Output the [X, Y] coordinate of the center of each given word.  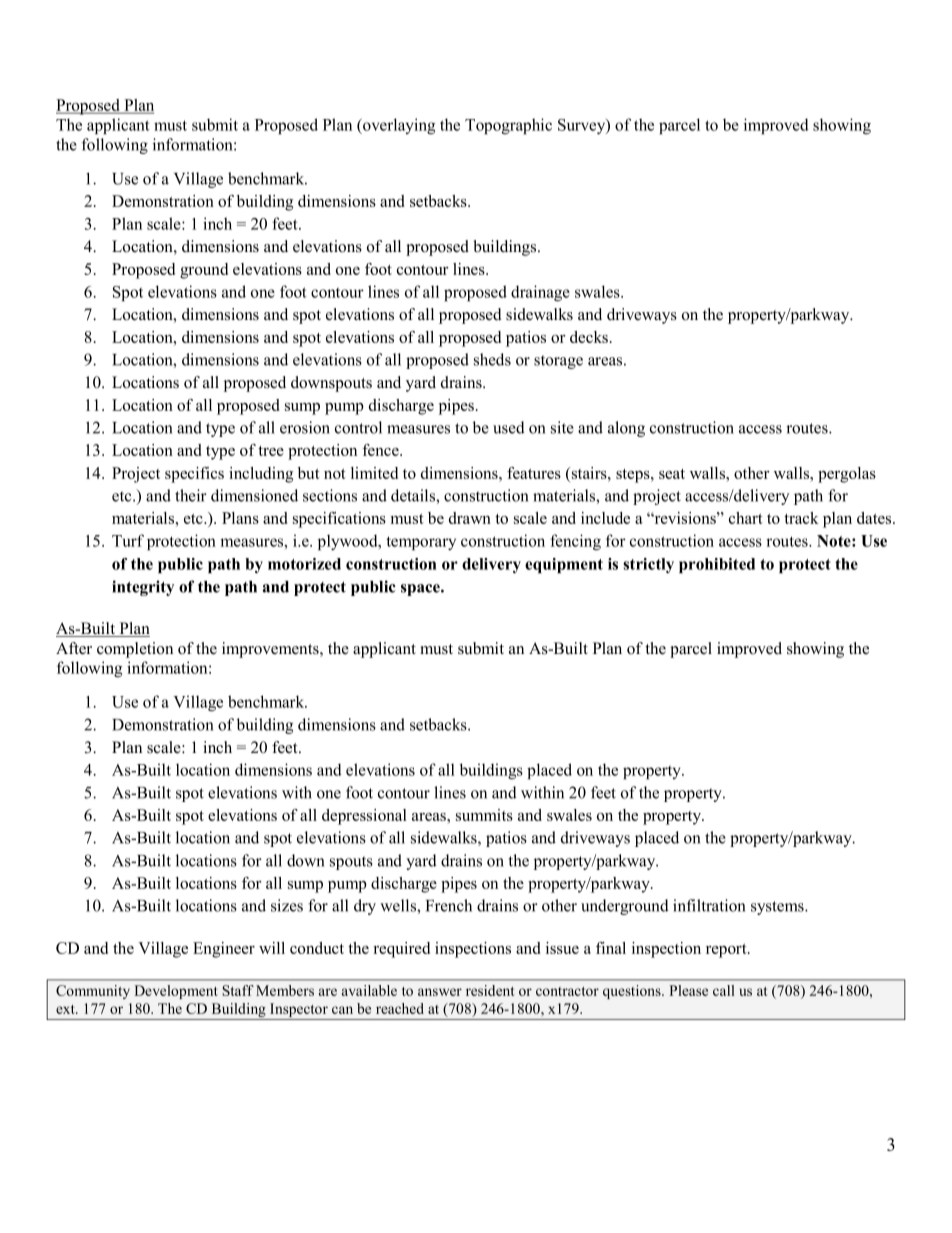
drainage [540, 293]
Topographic [508, 126]
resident [490, 990]
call [724, 990]
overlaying [398, 126]
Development [176, 992]
